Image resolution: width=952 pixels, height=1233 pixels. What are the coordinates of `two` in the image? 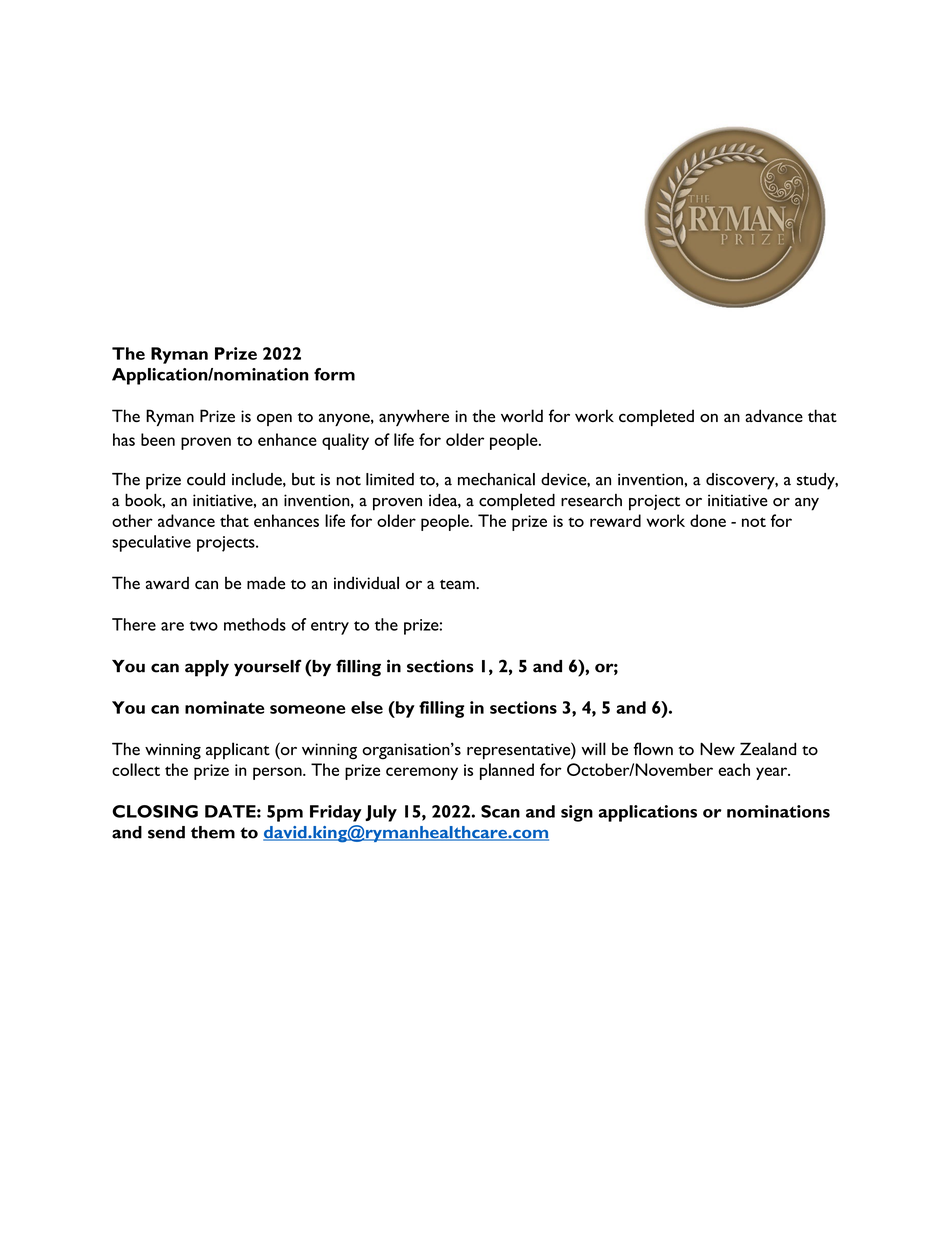 It's located at (203, 626).
